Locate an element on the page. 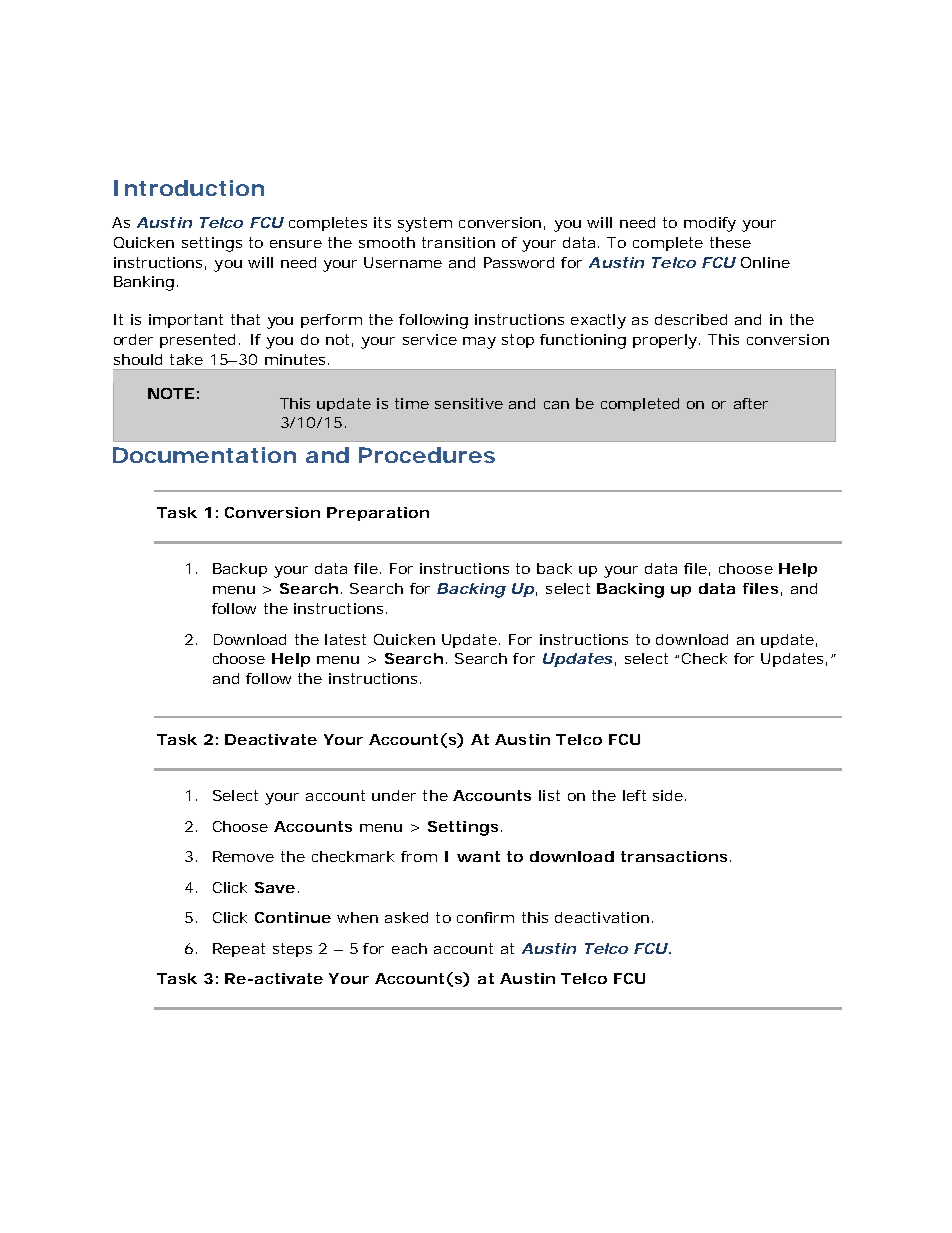  Repeat is located at coordinates (239, 950).
